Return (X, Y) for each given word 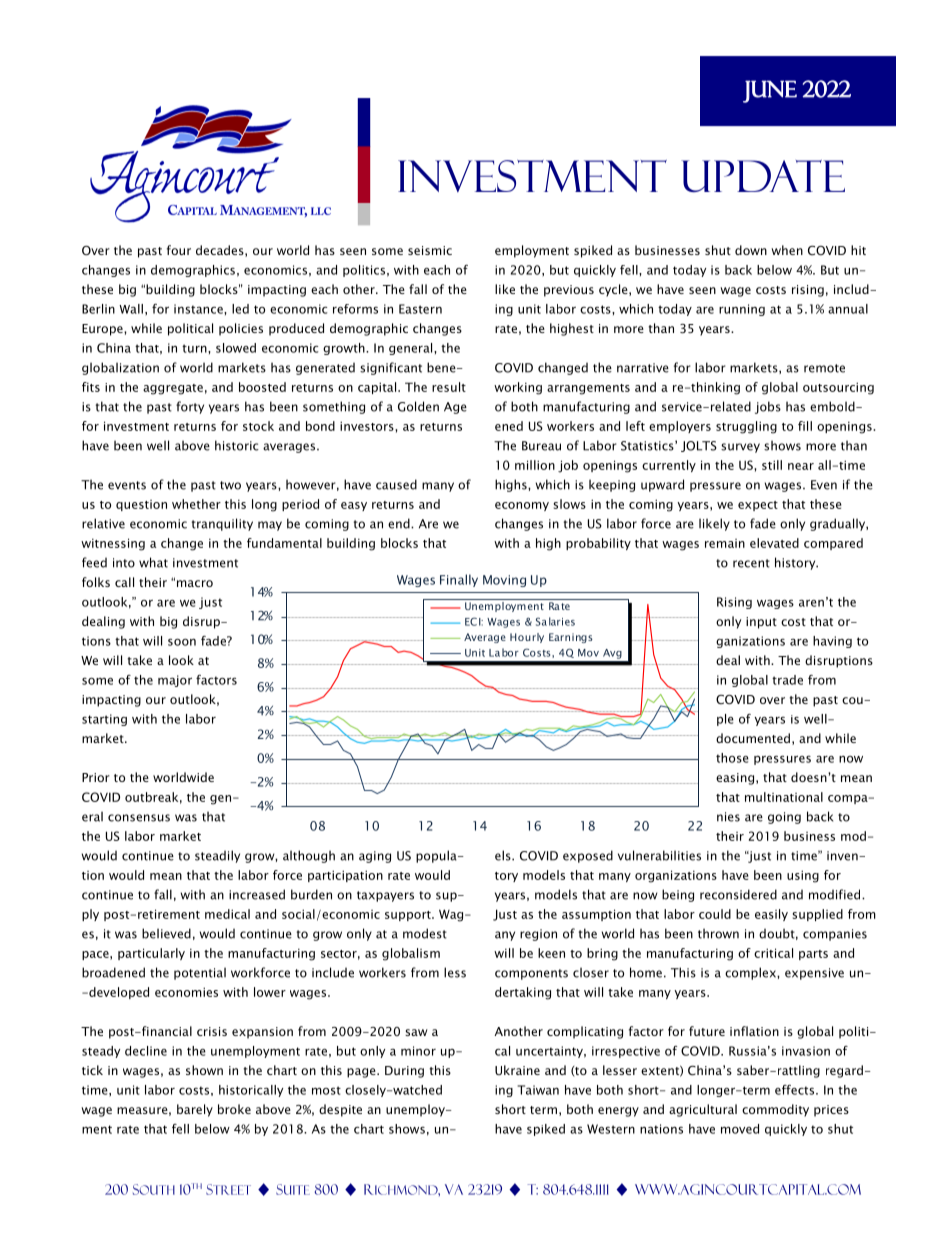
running (742, 310)
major (175, 681)
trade (787, 680)
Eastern (420, 309)
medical (227, 914)
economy (522, 506)
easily (771, 915)
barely (195, 1110)
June (770, 91)
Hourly (527, 638)
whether (196, 504)
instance (199, 309)
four (179, 250)
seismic (430, 250)
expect (758, 506)
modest (425, 933)
